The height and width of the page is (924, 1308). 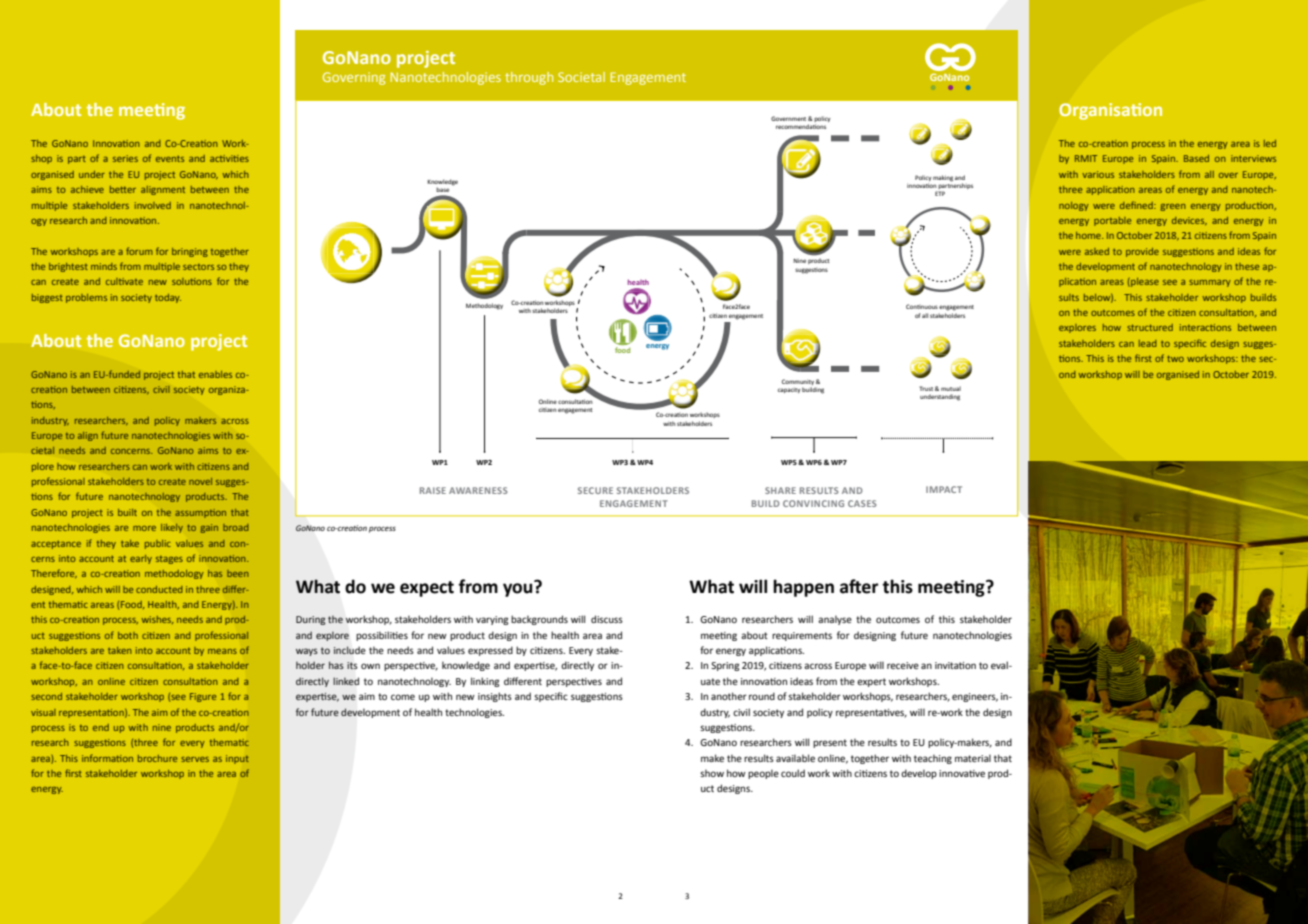 I want to click on after, so click(x=859, y=586).
